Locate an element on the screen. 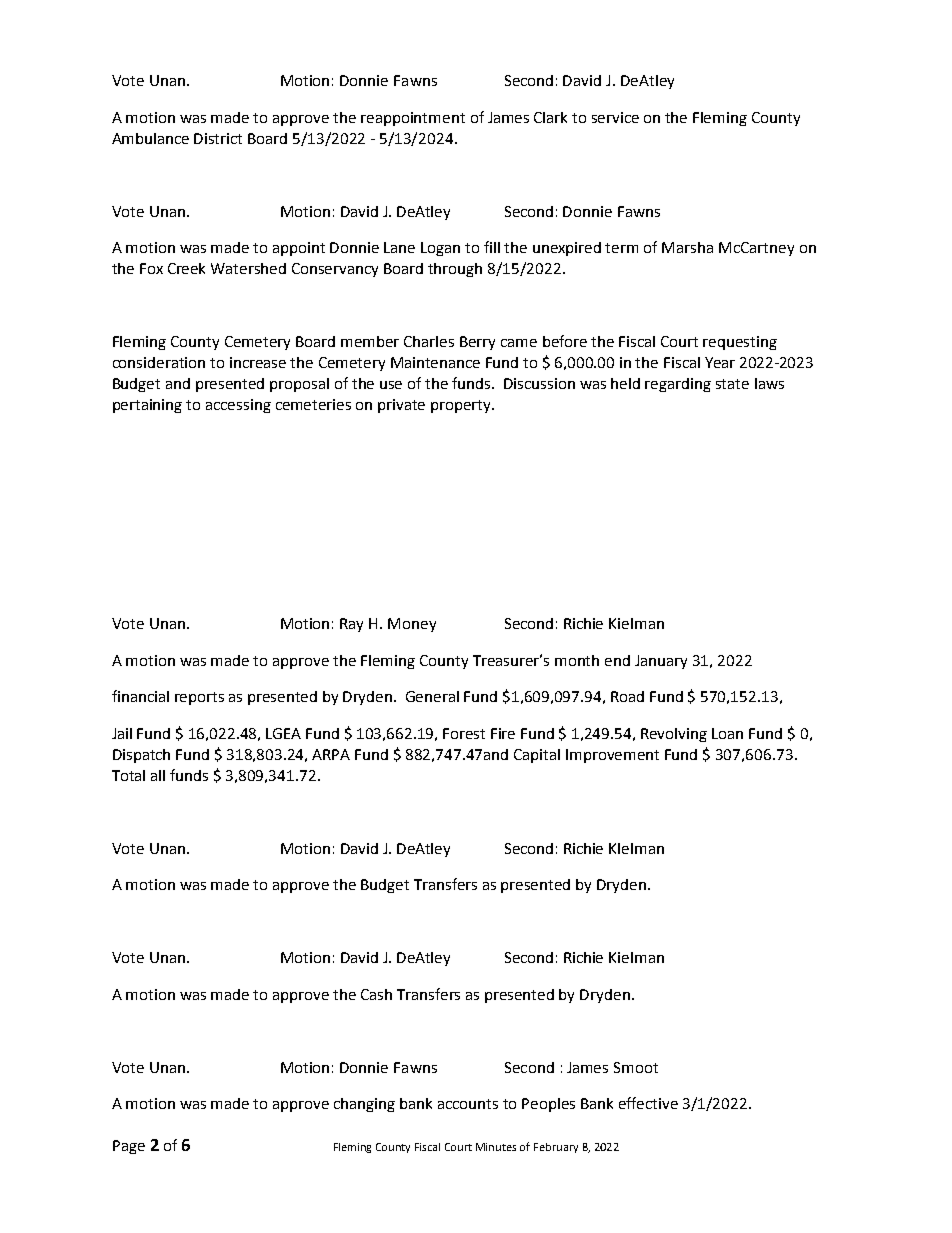 The height and width of the screenshot is (1233, 952). all is located at coordinates (158, 775).
